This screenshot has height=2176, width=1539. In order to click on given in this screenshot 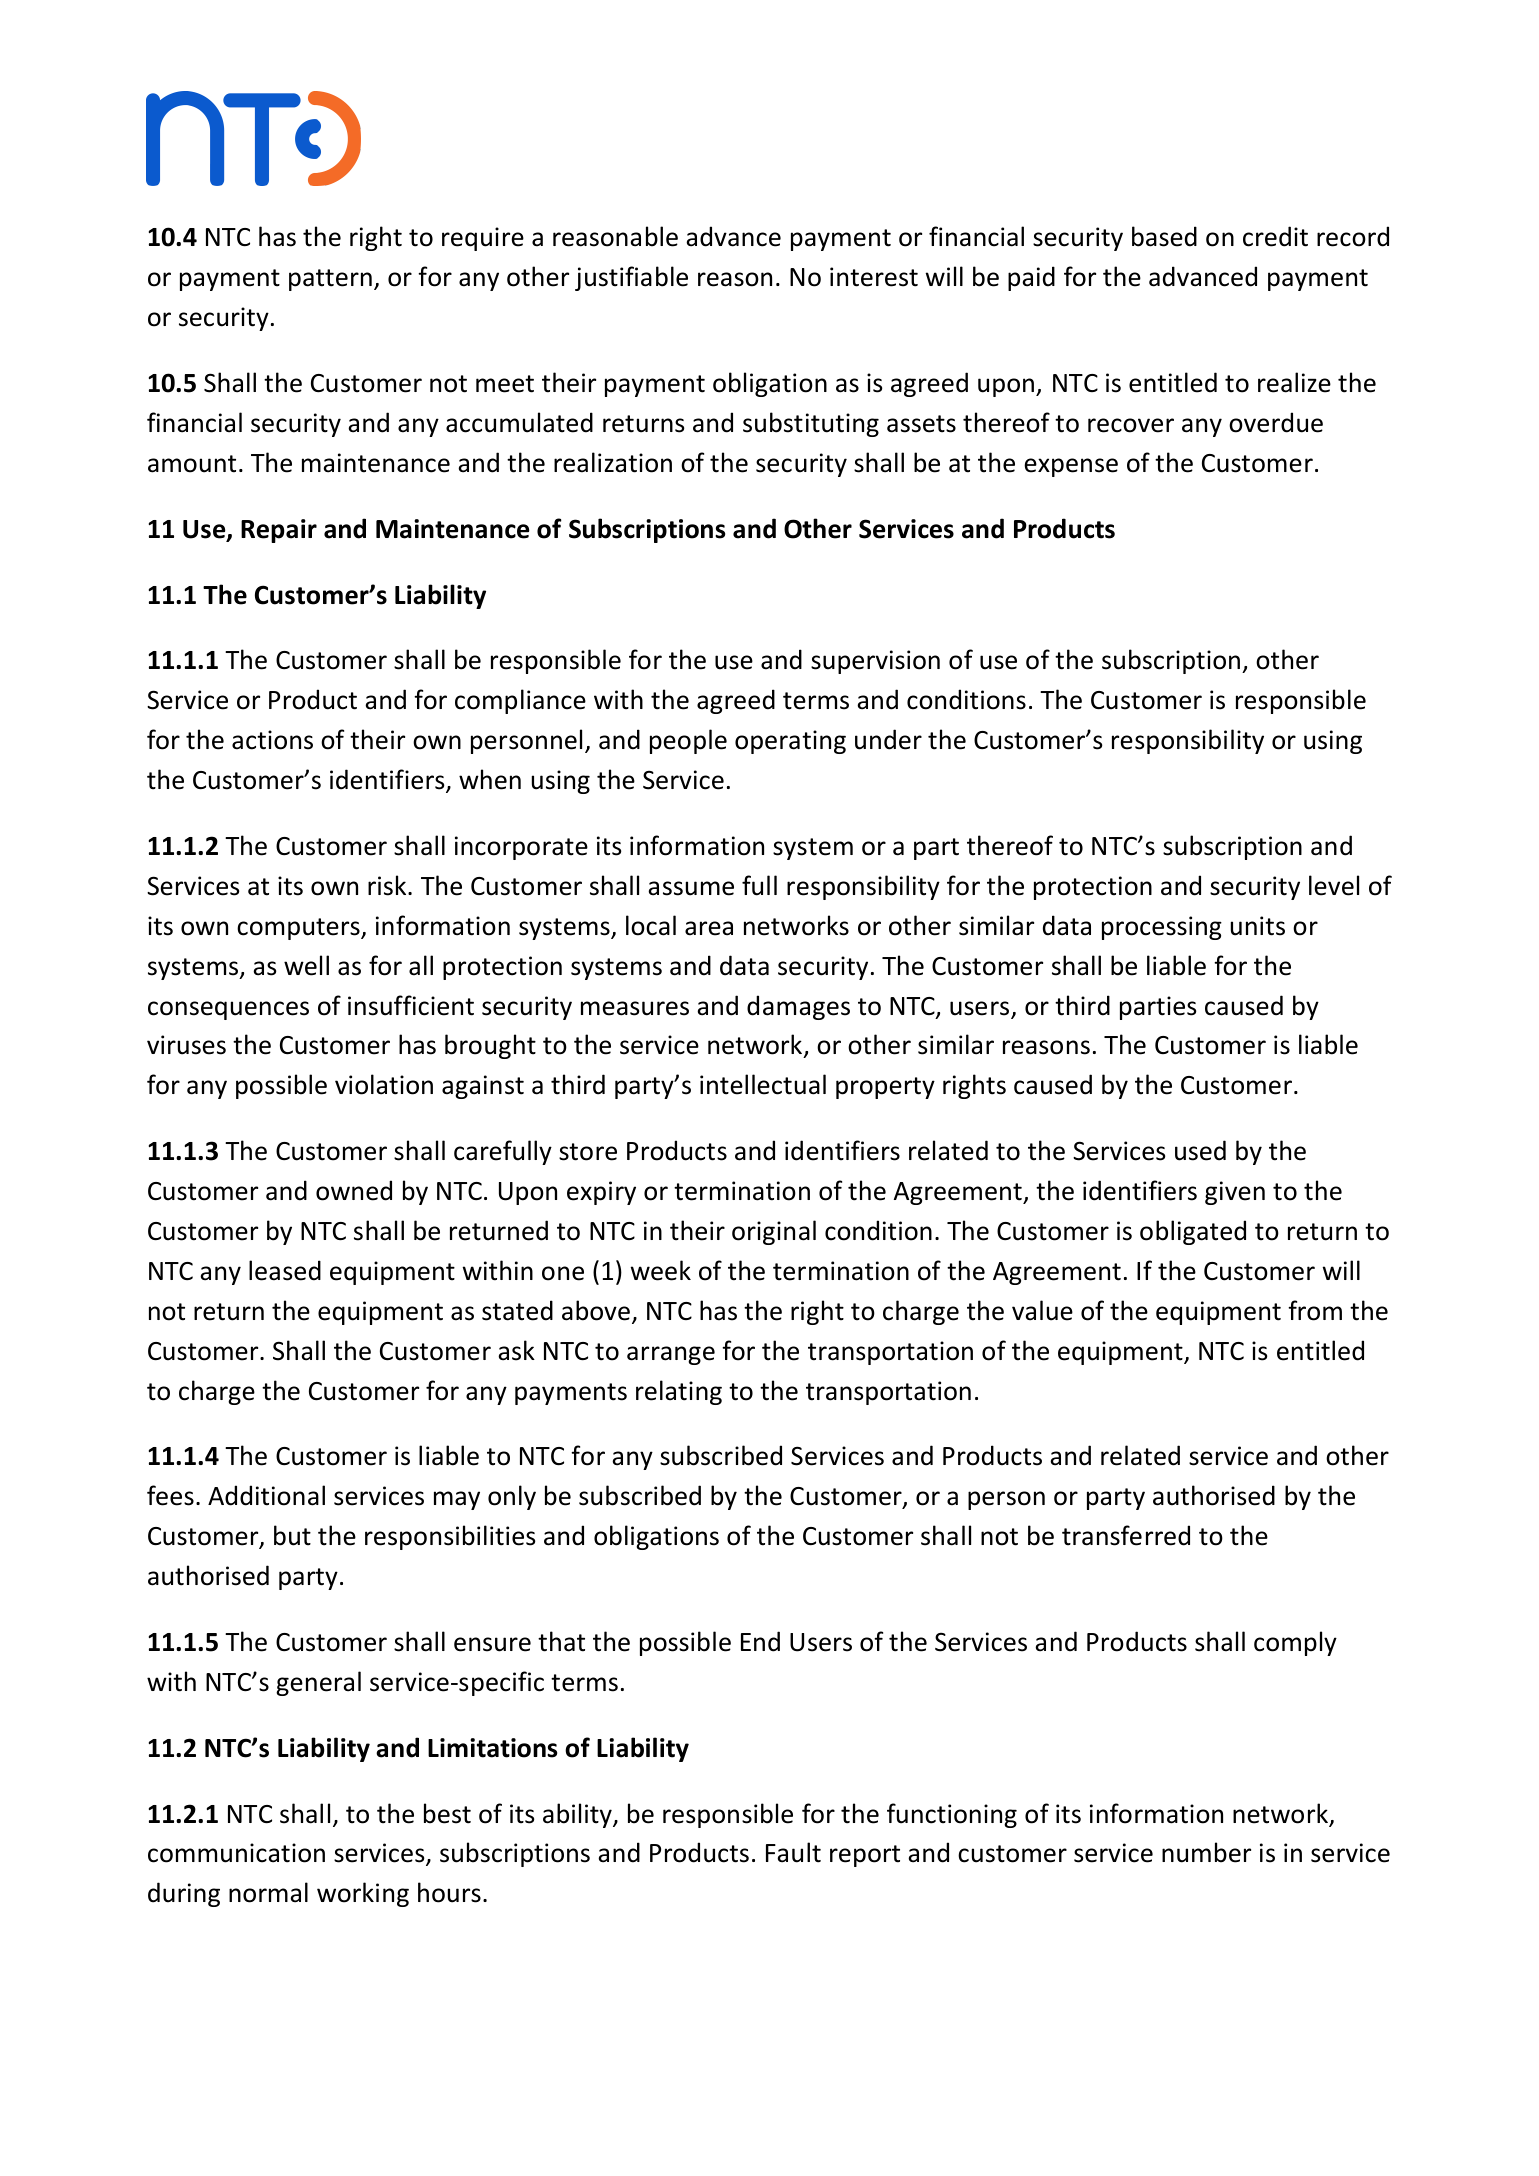, I will do `click(1235, 1193)`.
